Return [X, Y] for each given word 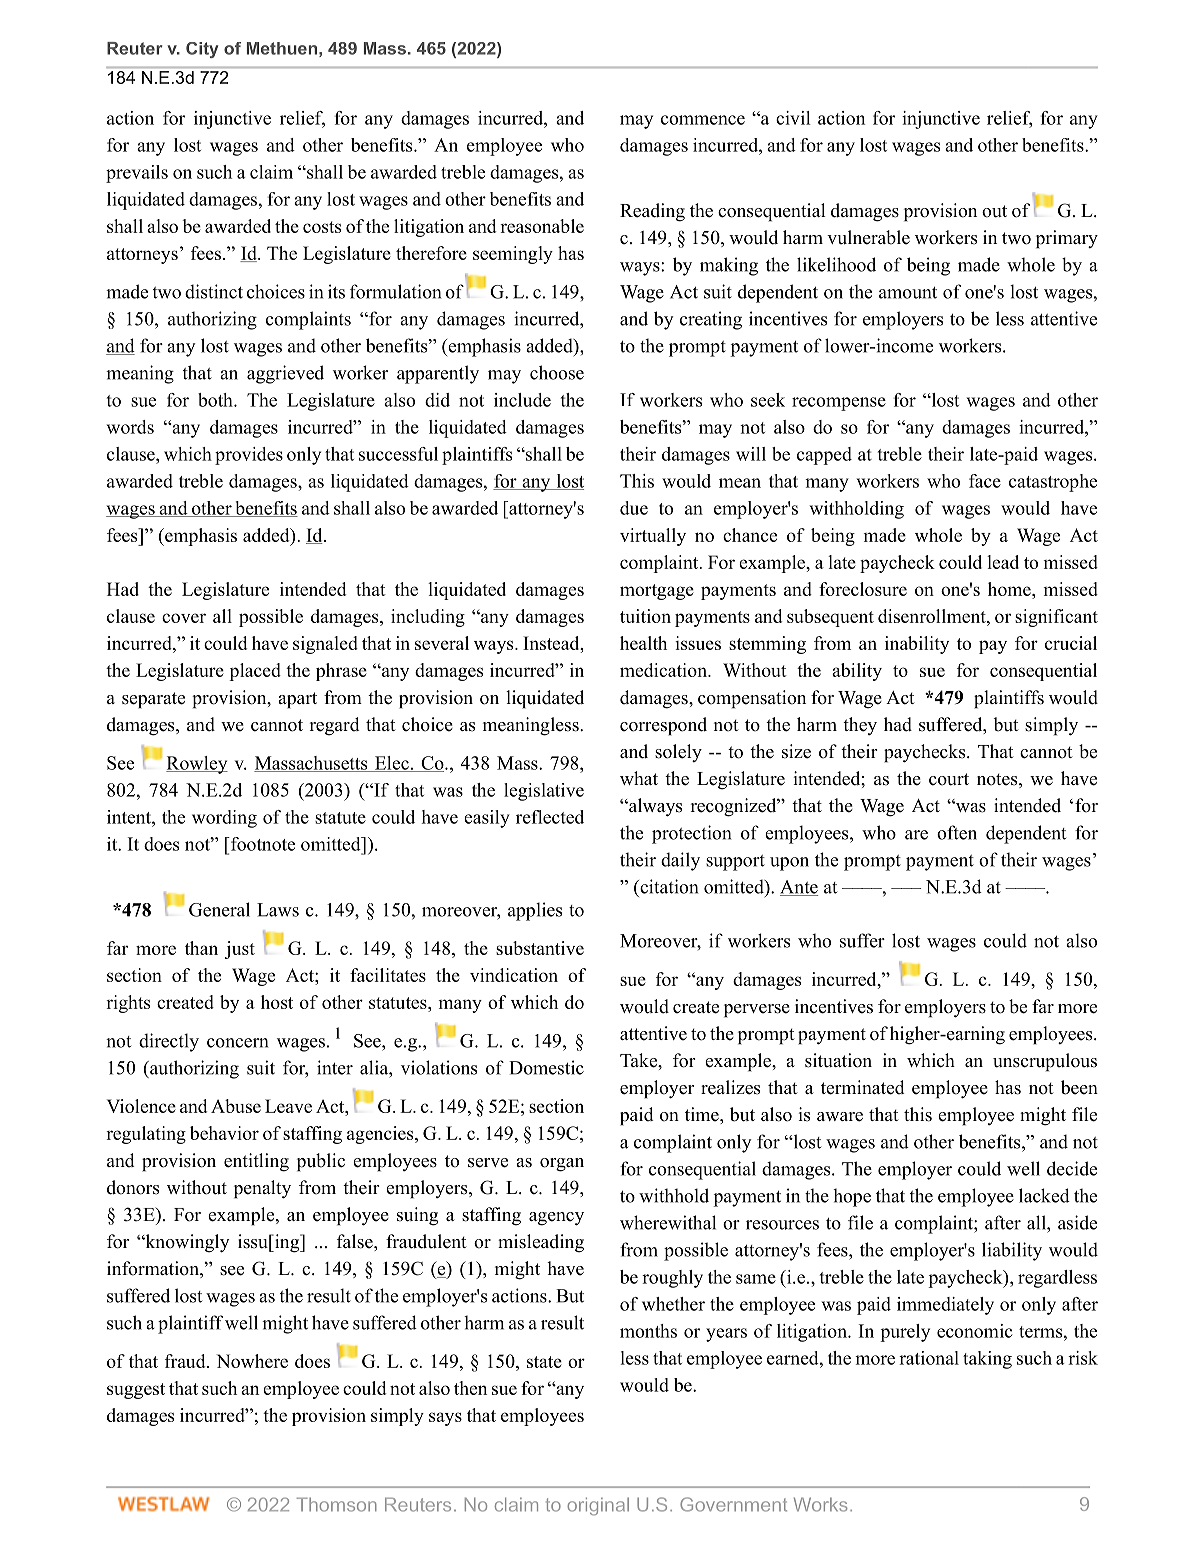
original [598, 1506]
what [639, 778]
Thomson [337, 1504]
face [985, 481]
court [949, 779]
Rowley [197, 765]
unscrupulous [1045, 1062]
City [202, 50]
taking [987, 1360]
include [522, 400]
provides [249, 456]
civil [793, 118]
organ [562, 1165]
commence [703, 120]
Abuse [236, 1106]
